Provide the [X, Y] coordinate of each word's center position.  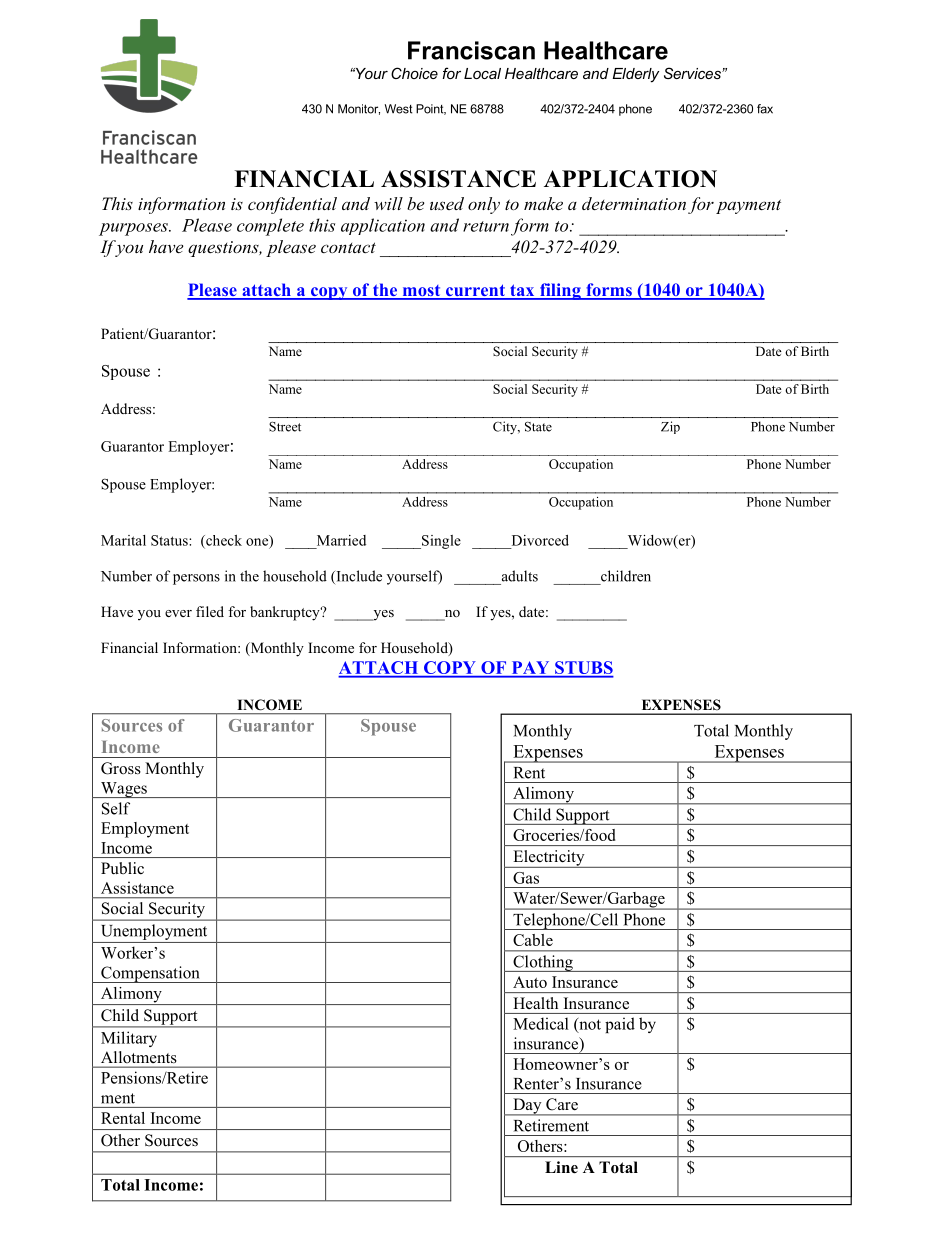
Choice [414, 73]
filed [210, 611]
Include [358, 577]
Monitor [359, 109]
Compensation [150, 974]
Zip [670, 427]
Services [693, 73]
